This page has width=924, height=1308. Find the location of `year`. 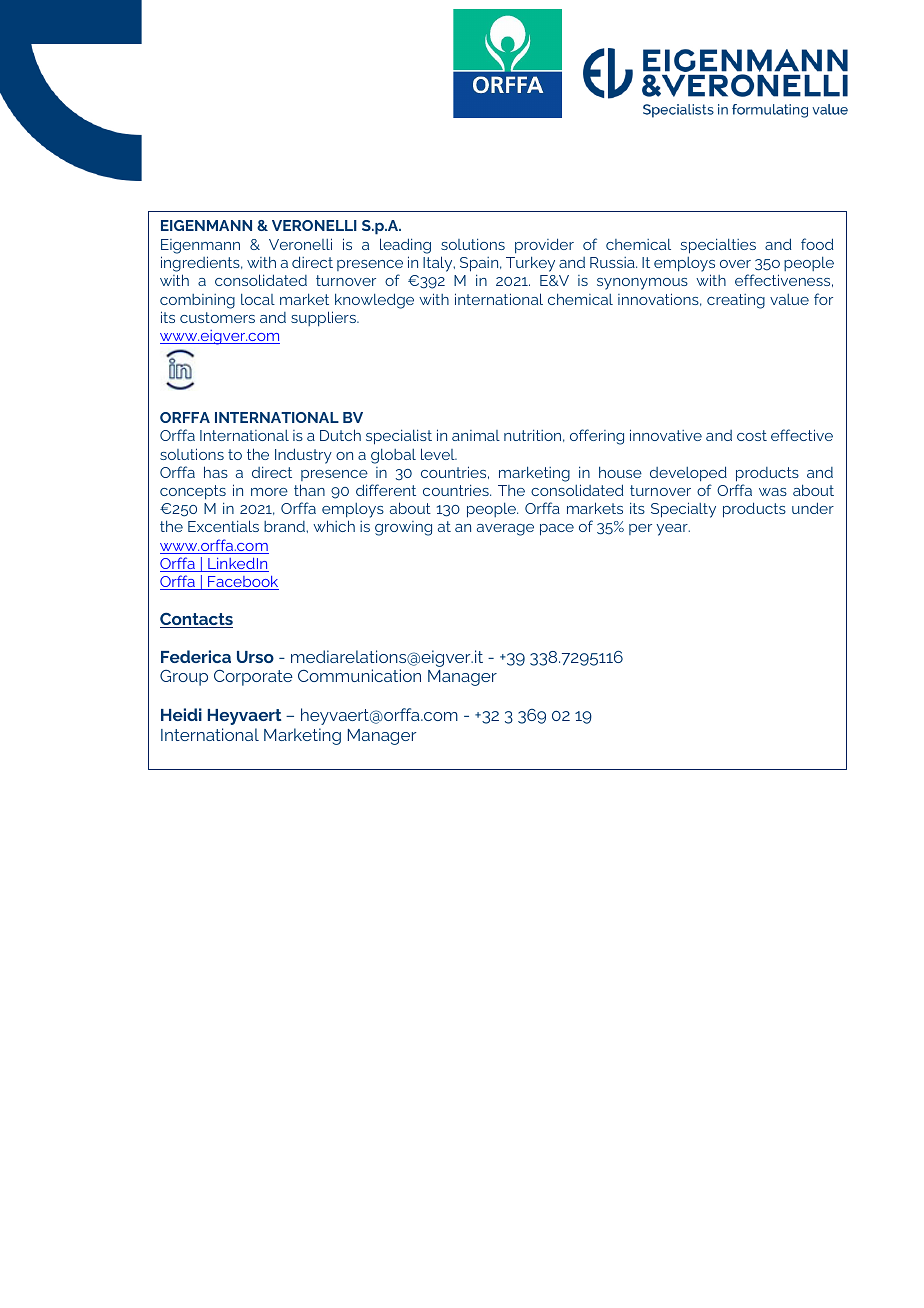

year is located at coordinates (673, 530).
